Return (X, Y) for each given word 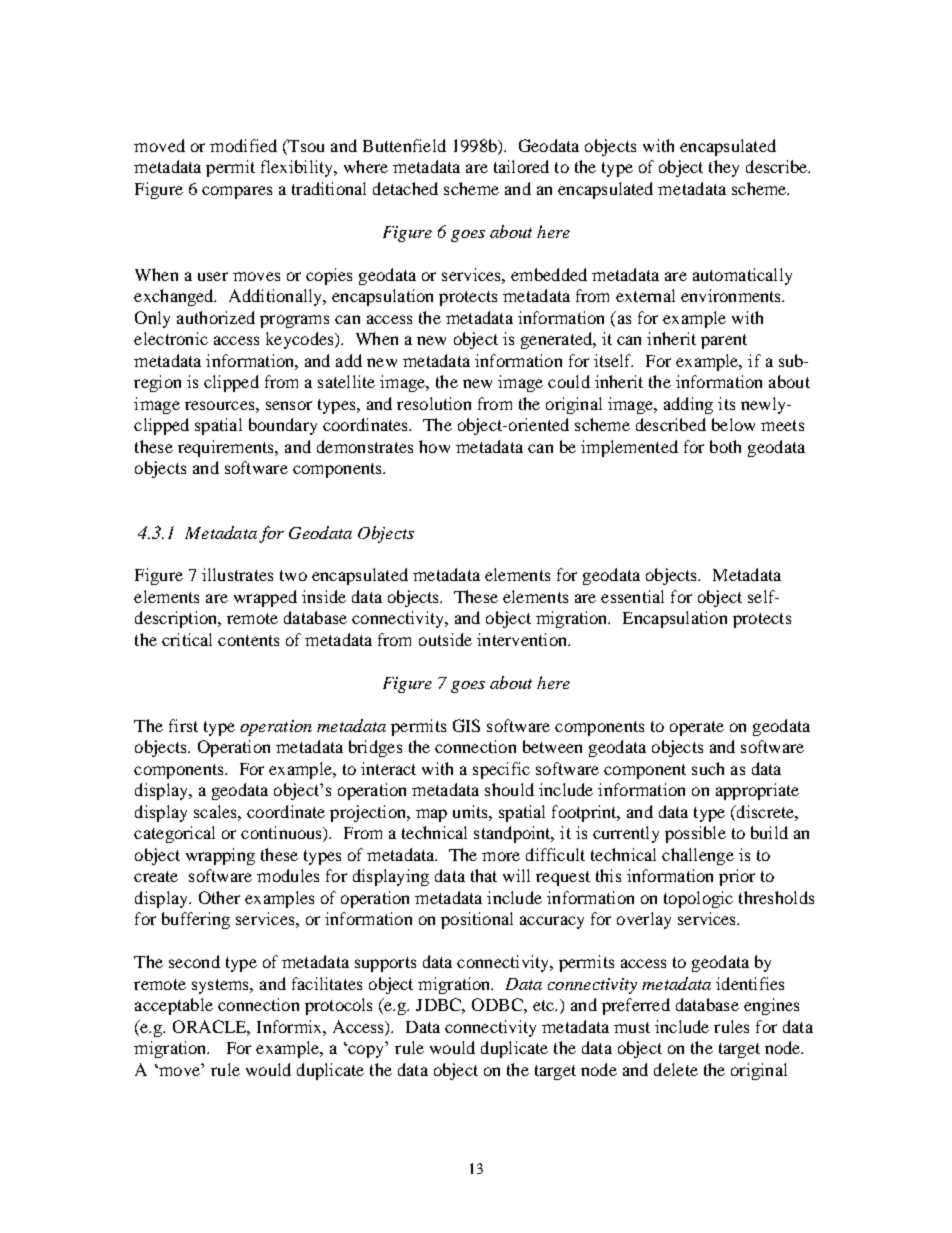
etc (544, 1005)
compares (237, 192)
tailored (521, 166)
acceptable (174, 1006)
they (724, 168)
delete (676, 1069)
